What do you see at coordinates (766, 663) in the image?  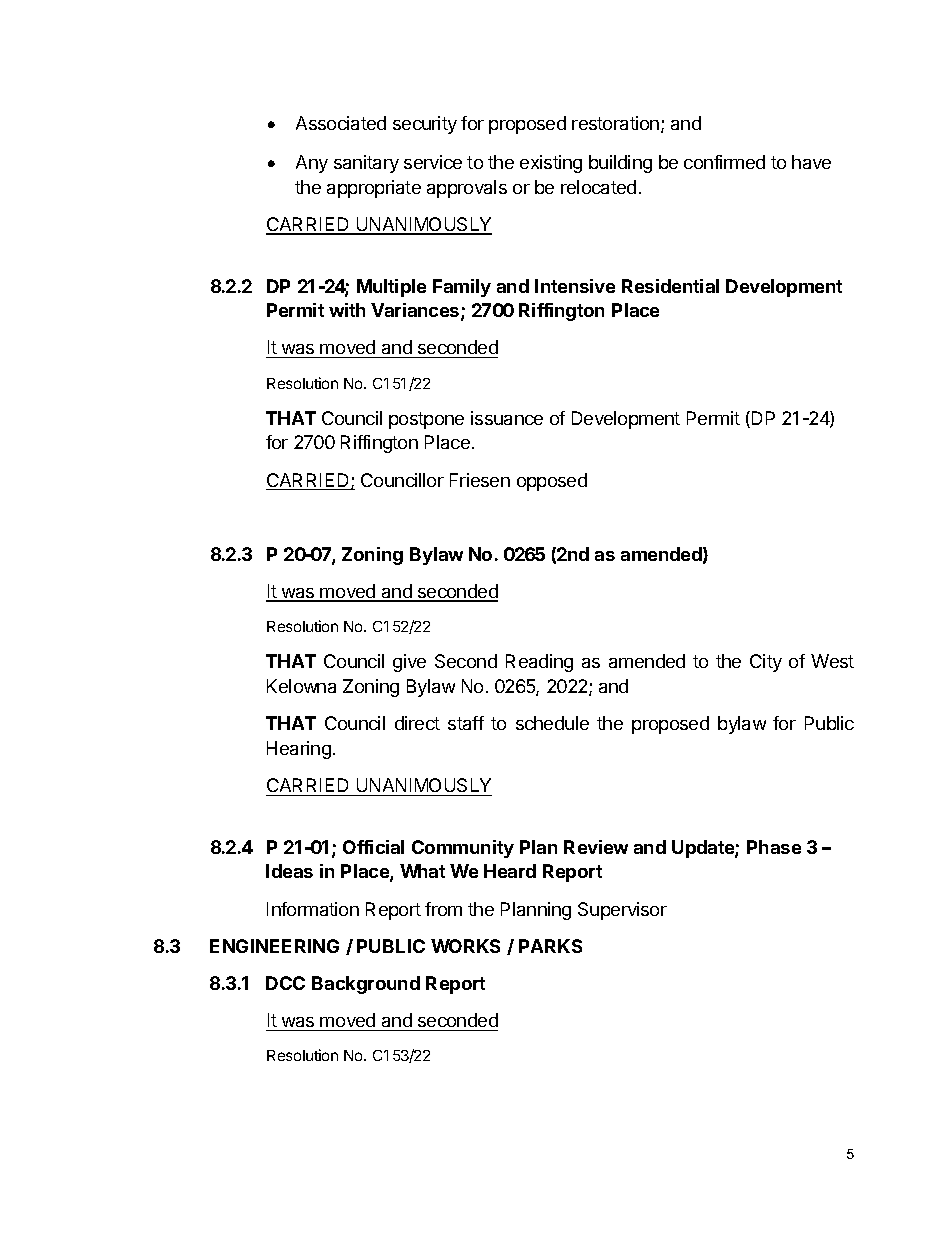 I see `City` at bounding box center [766, 663].
